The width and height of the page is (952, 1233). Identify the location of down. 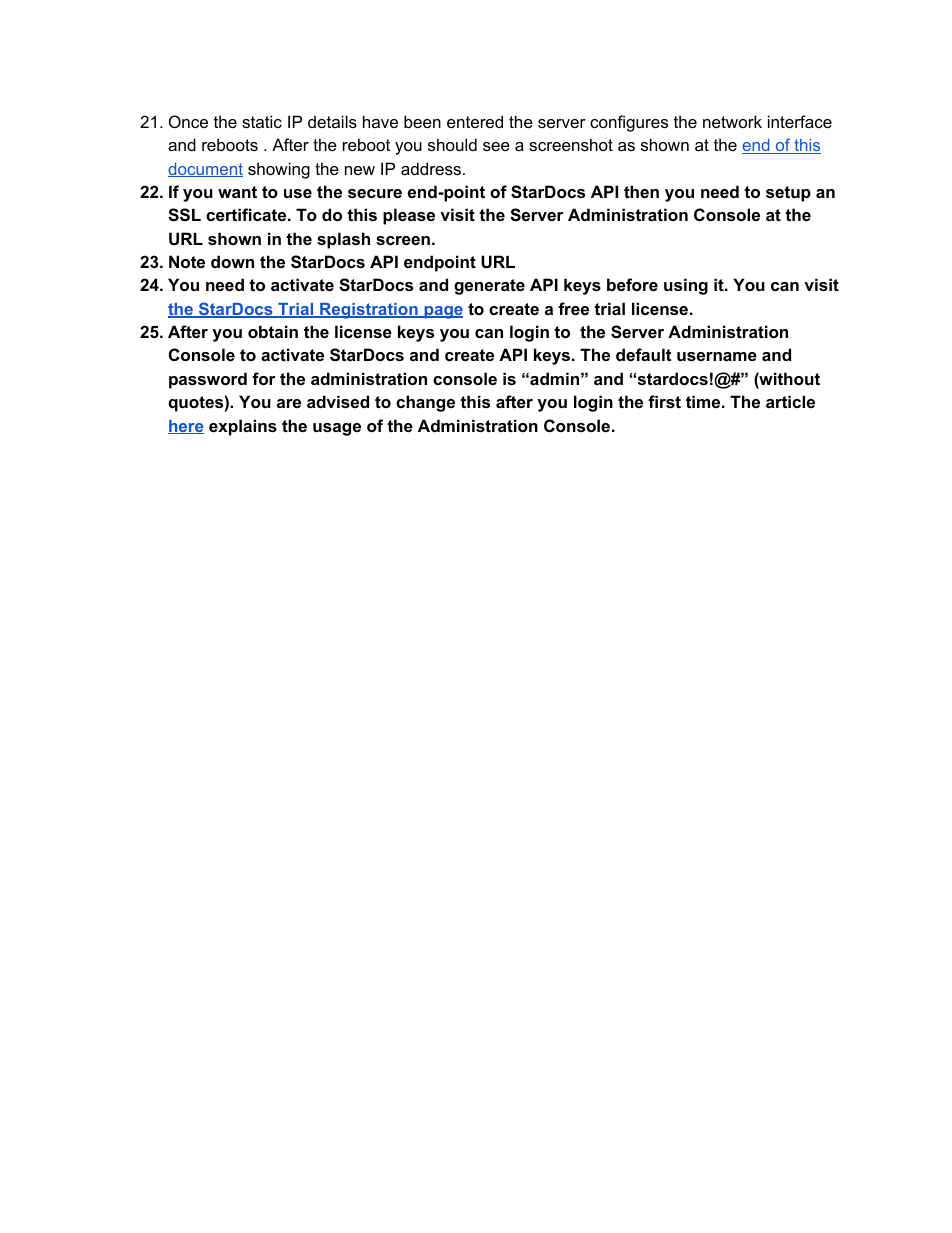
(232, 261).
